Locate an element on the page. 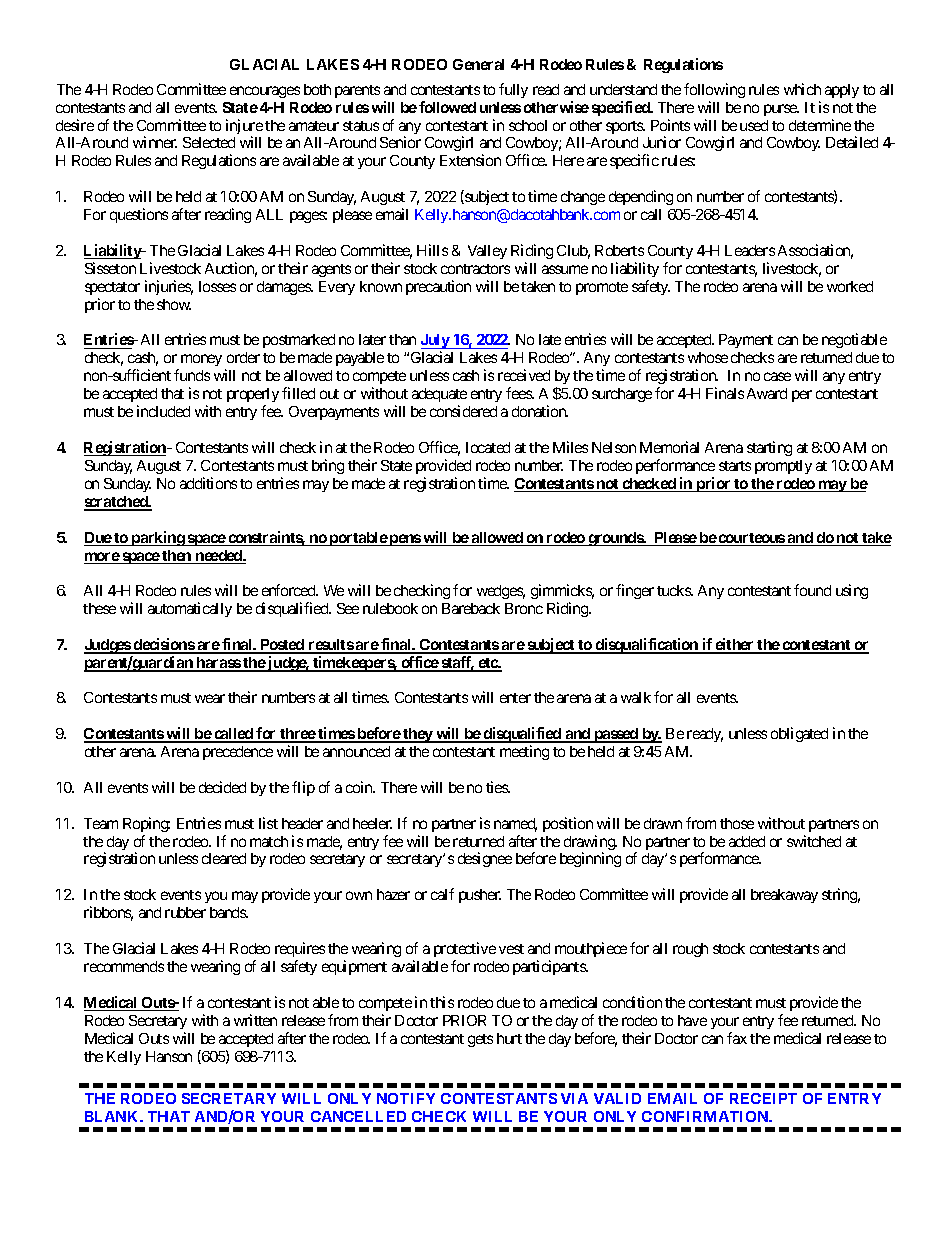 The image size is (952, 1233). followed is located at coordinates (447, 107).
